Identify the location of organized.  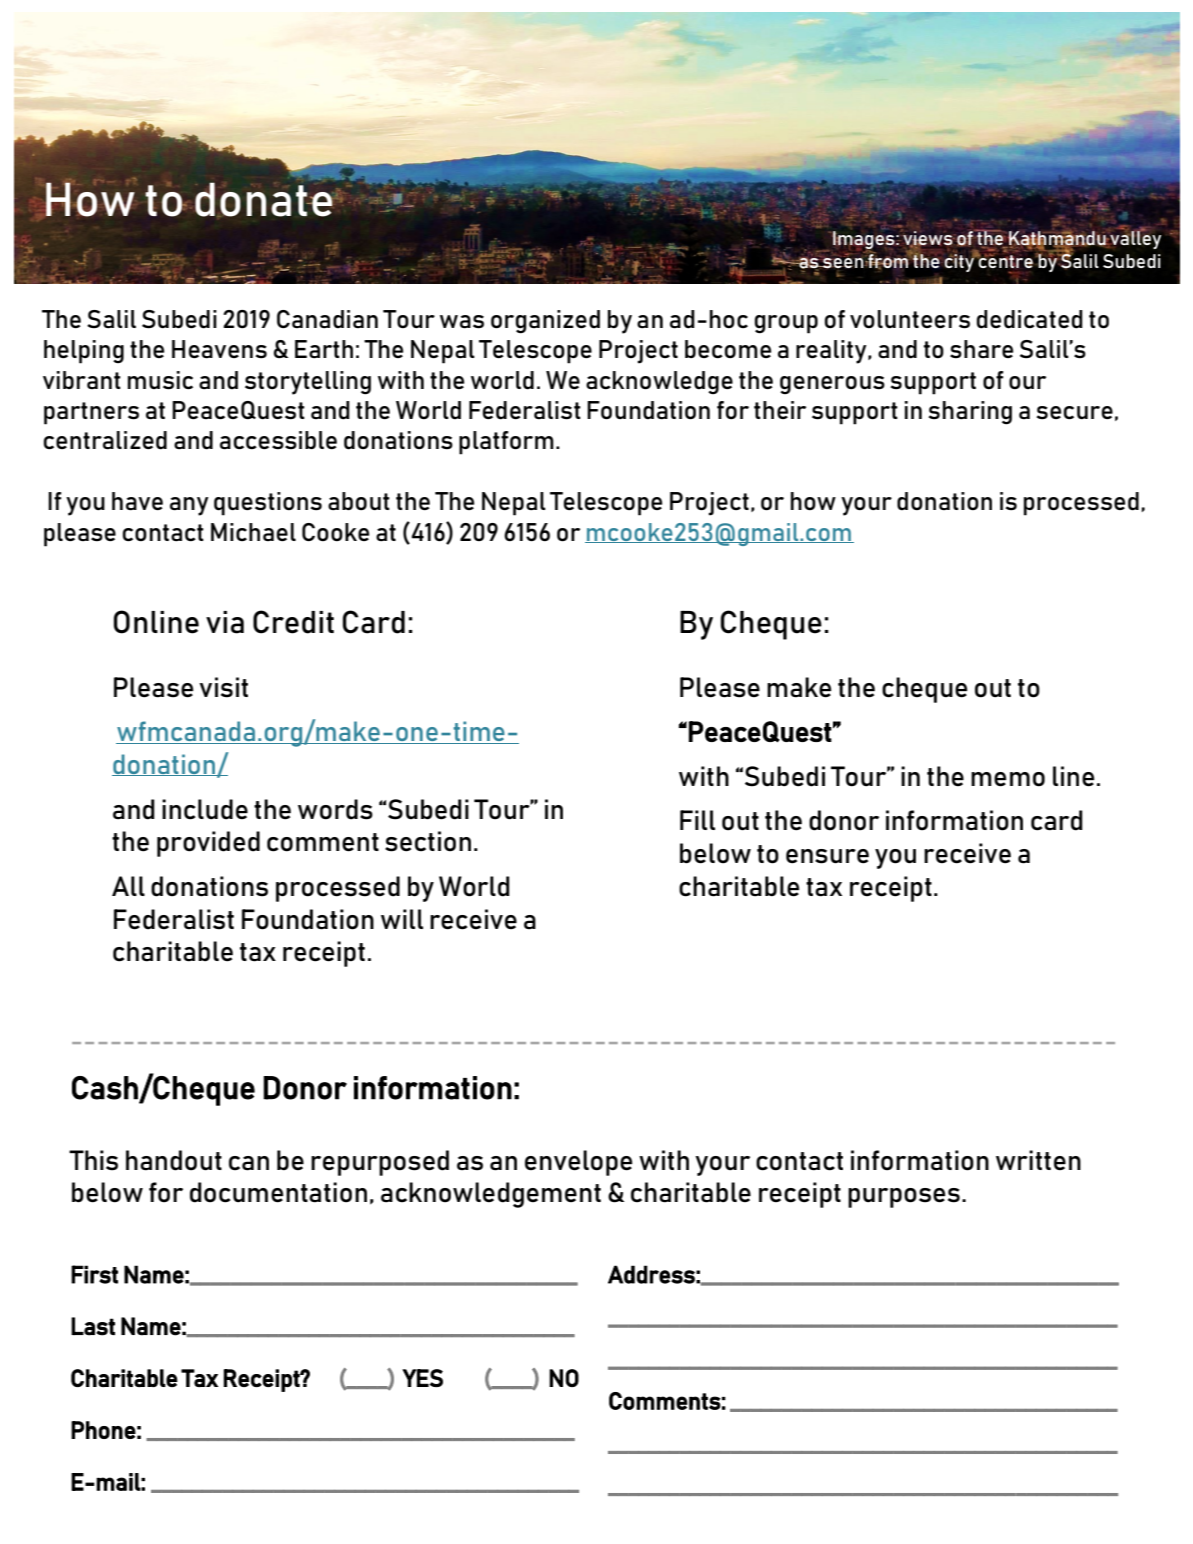
(545, 322).
